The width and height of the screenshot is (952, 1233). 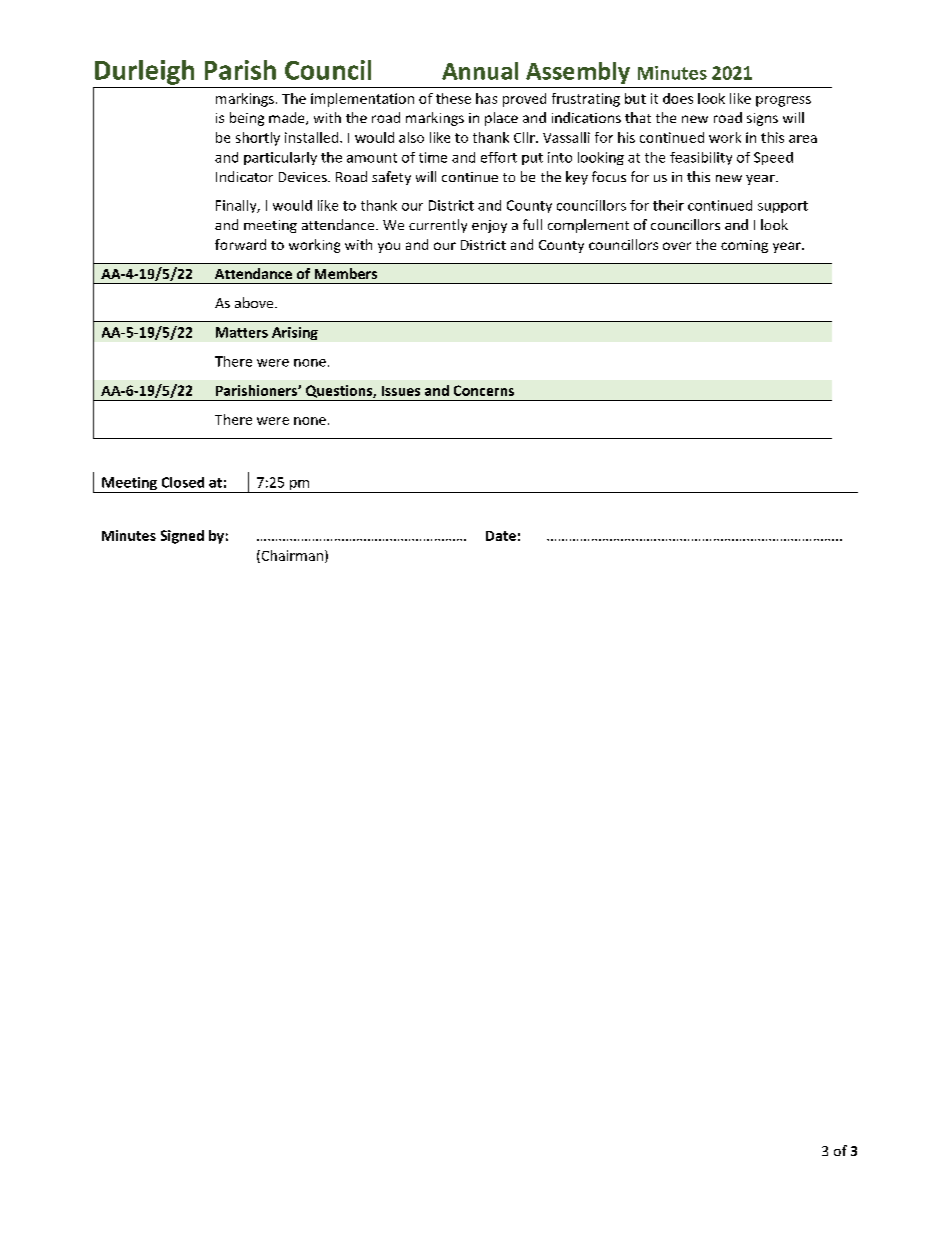 What do you see at coordinates (744, 246) in the screenshot?
I see `coming` at bounding box center [744, 246].
